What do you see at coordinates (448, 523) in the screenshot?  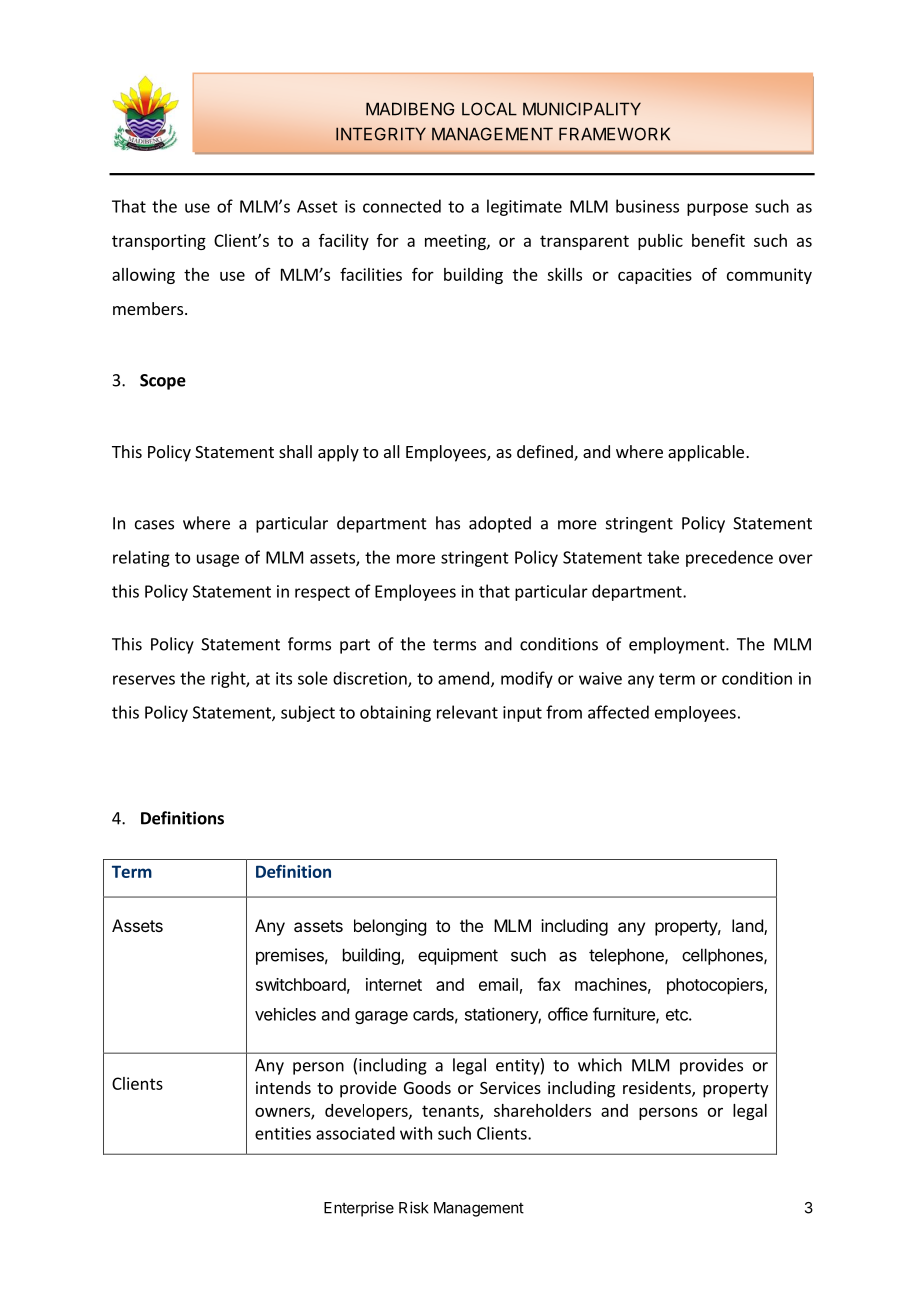 I see `has` at bounding box center [448, 523].
